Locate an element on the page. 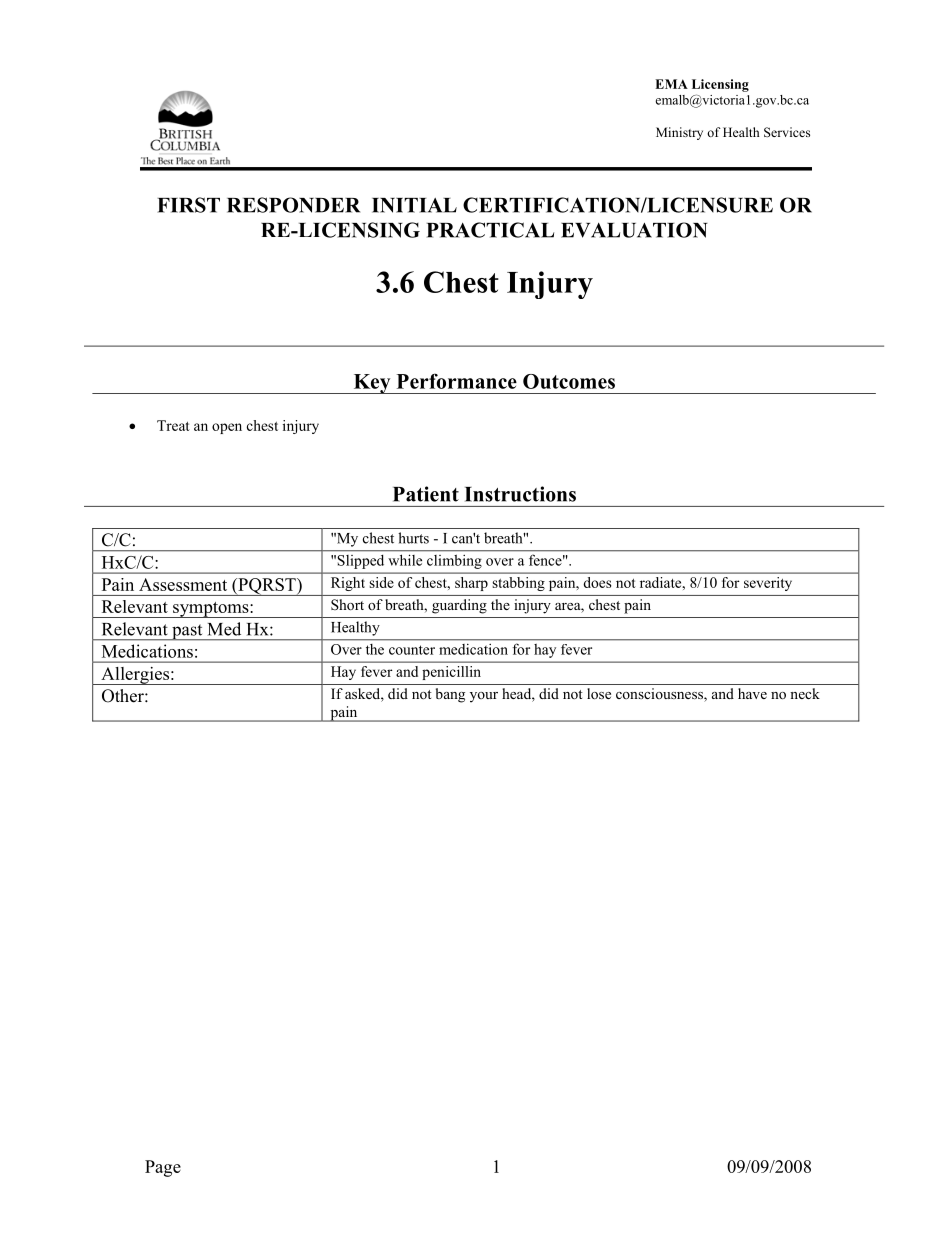  Page is located at coordinates (163, 1168).
